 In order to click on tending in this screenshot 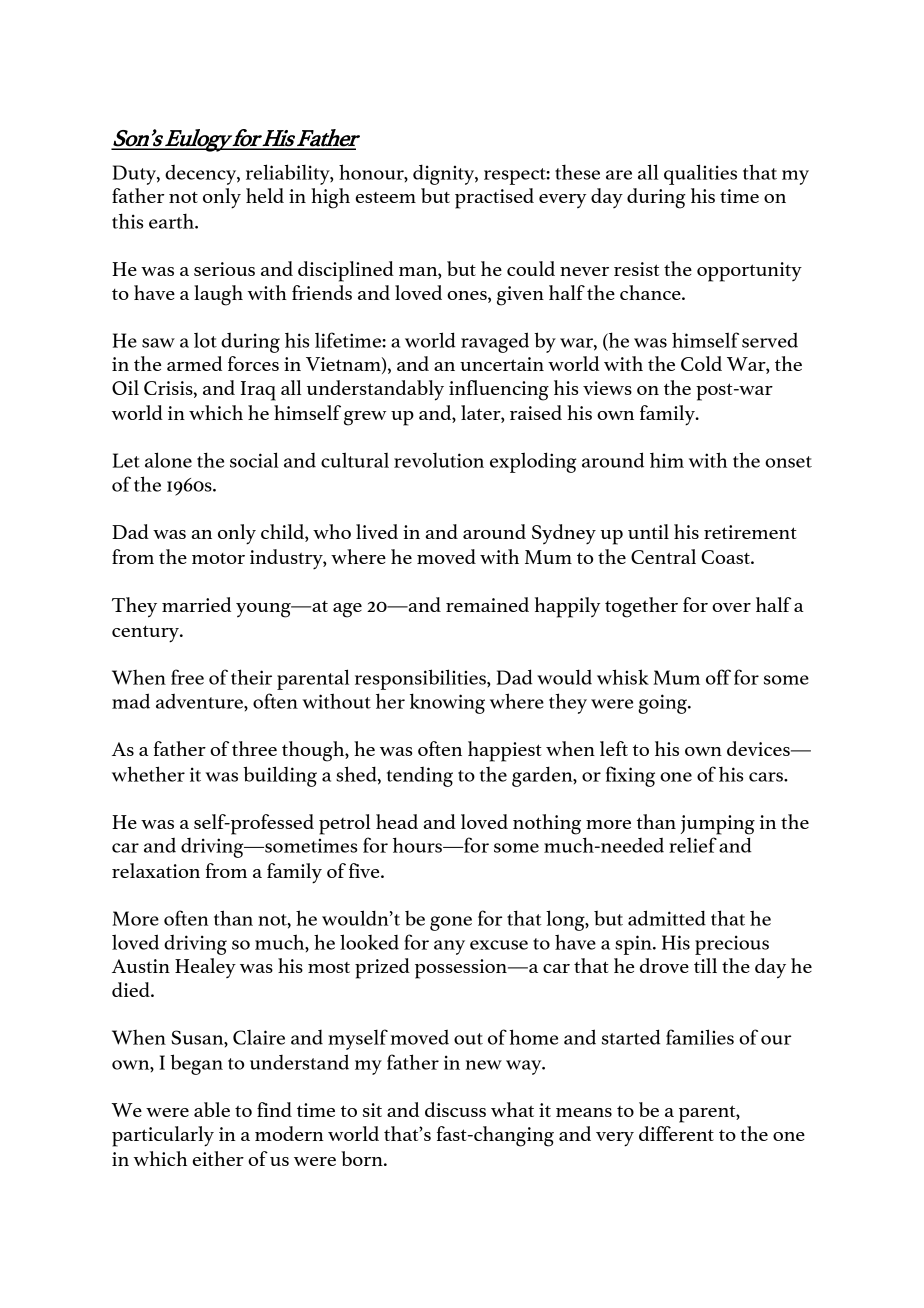, I will do `click(420, 777)`.
